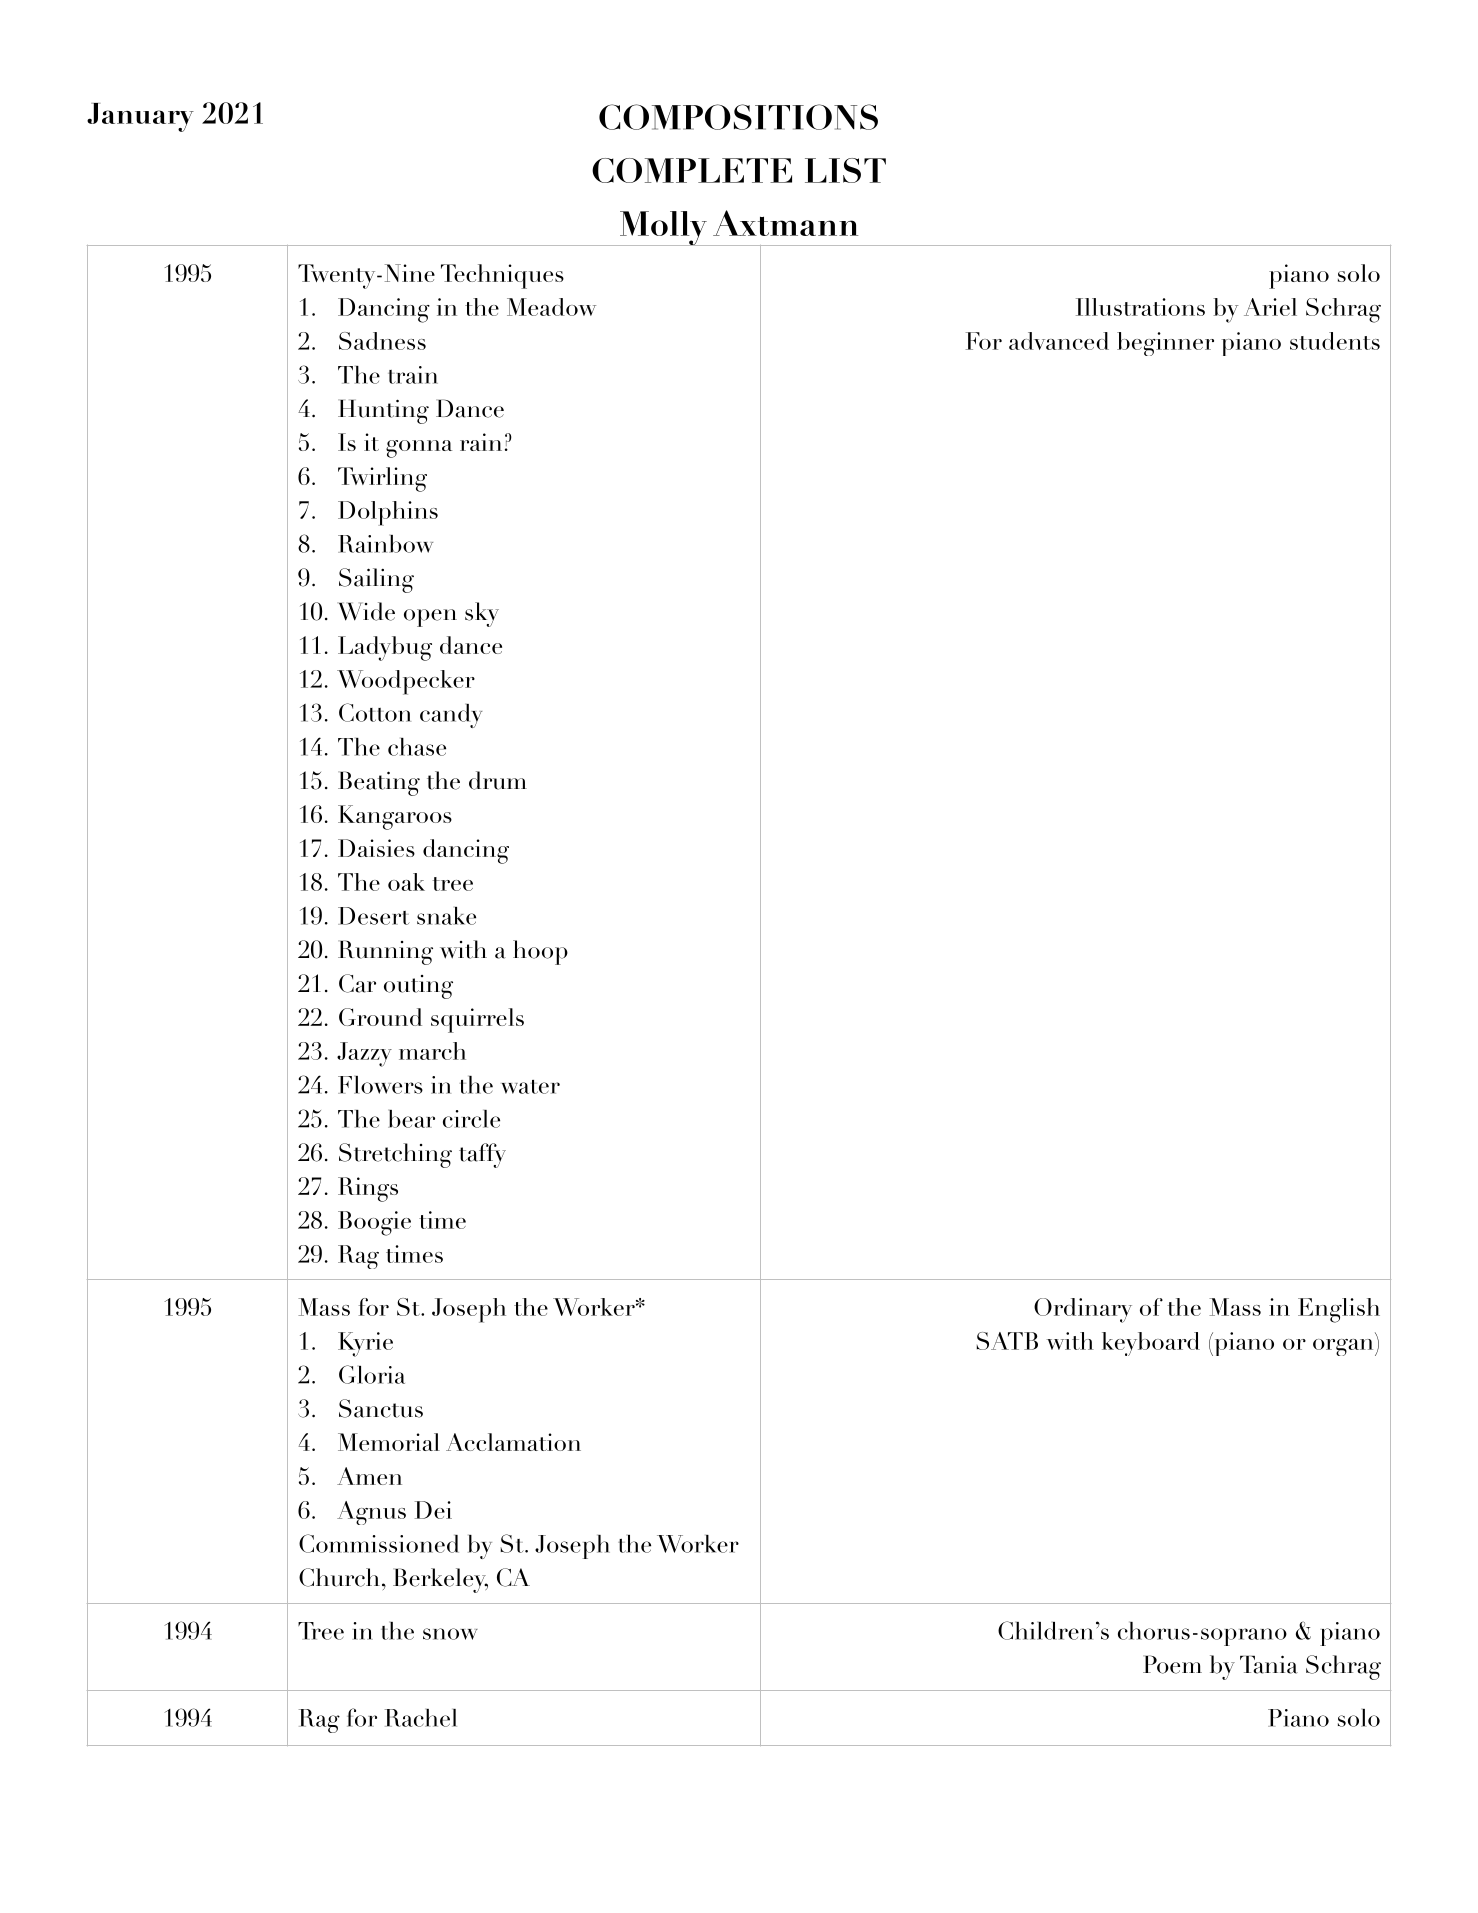  What do you see at coordinates (374, 916) in the screenshot?
I see `Desert` at bounding box center [374, 916].
